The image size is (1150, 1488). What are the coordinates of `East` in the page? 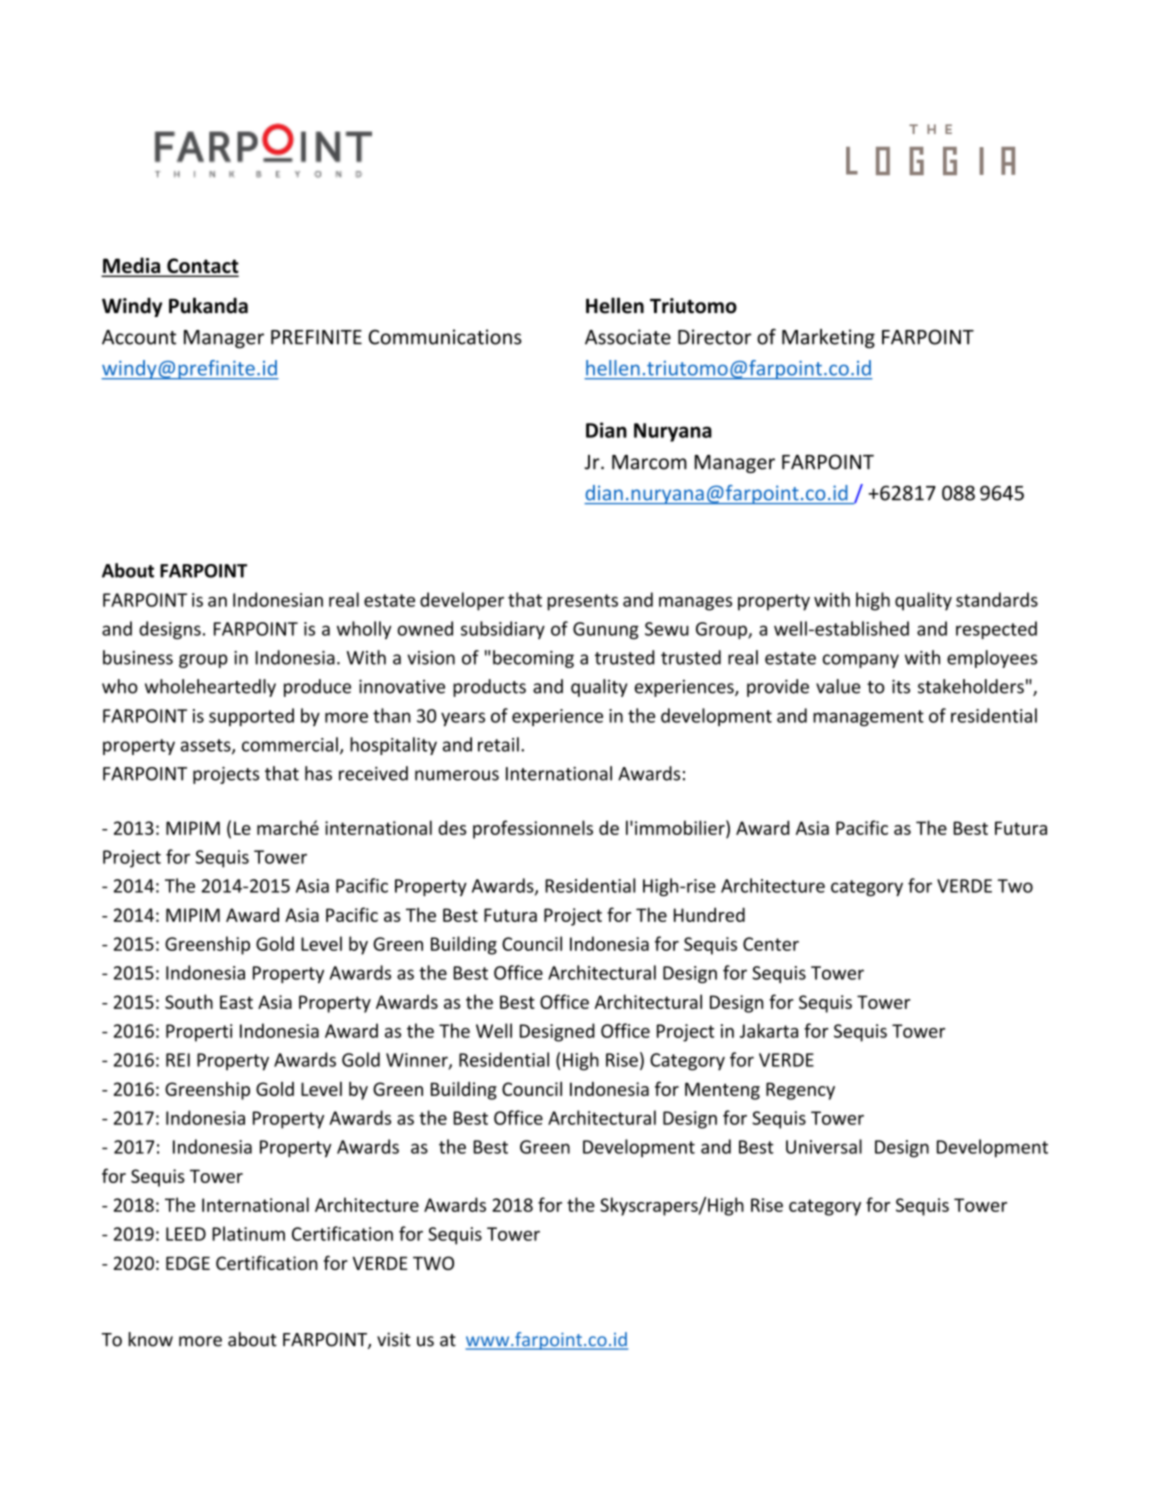 It's located at (236, 1002).
